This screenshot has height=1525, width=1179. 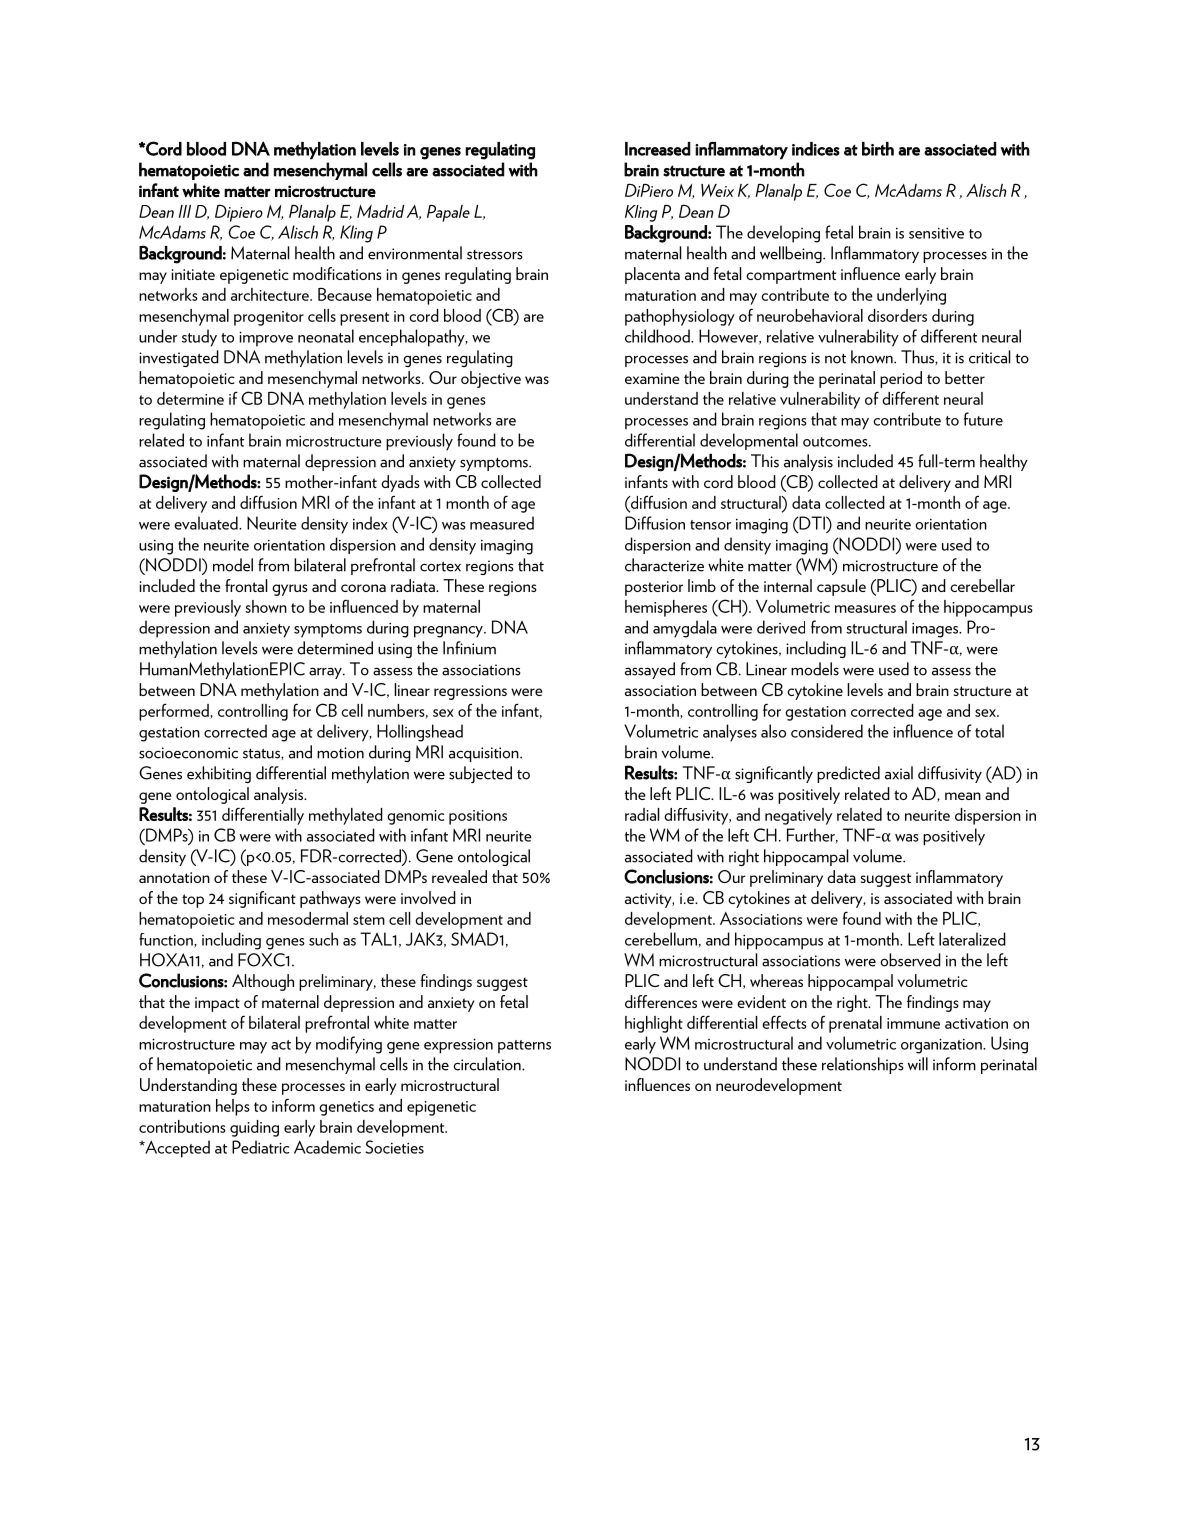 What do you see at coordinates (901, 379) in the screenshot?
I see `period` at bounding box center [901, 379].
